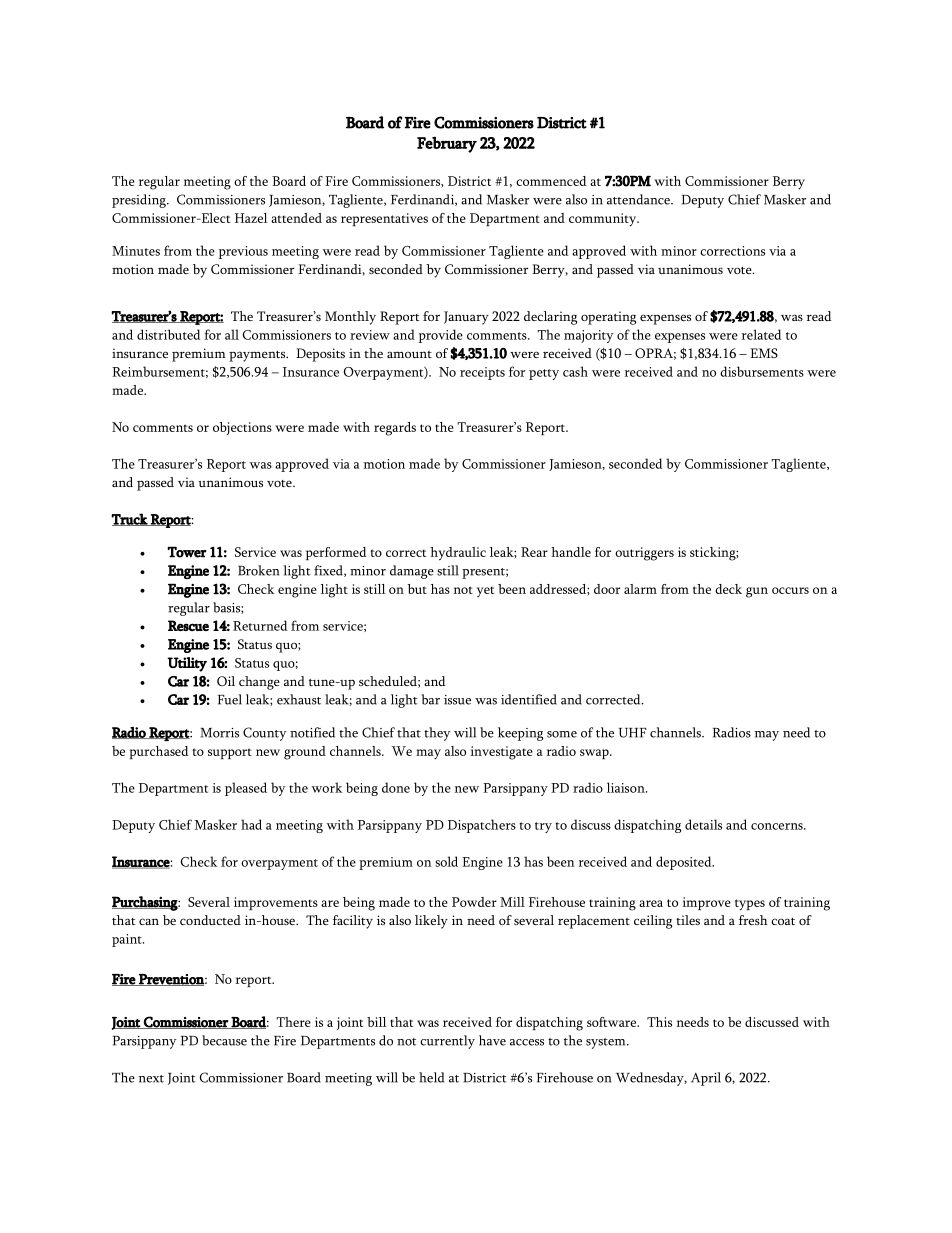 The height and width of the image is (1233, 952). What do you see at coordinates (230, 753) in the image?
I see `support` at bounding box center [230, 753].
